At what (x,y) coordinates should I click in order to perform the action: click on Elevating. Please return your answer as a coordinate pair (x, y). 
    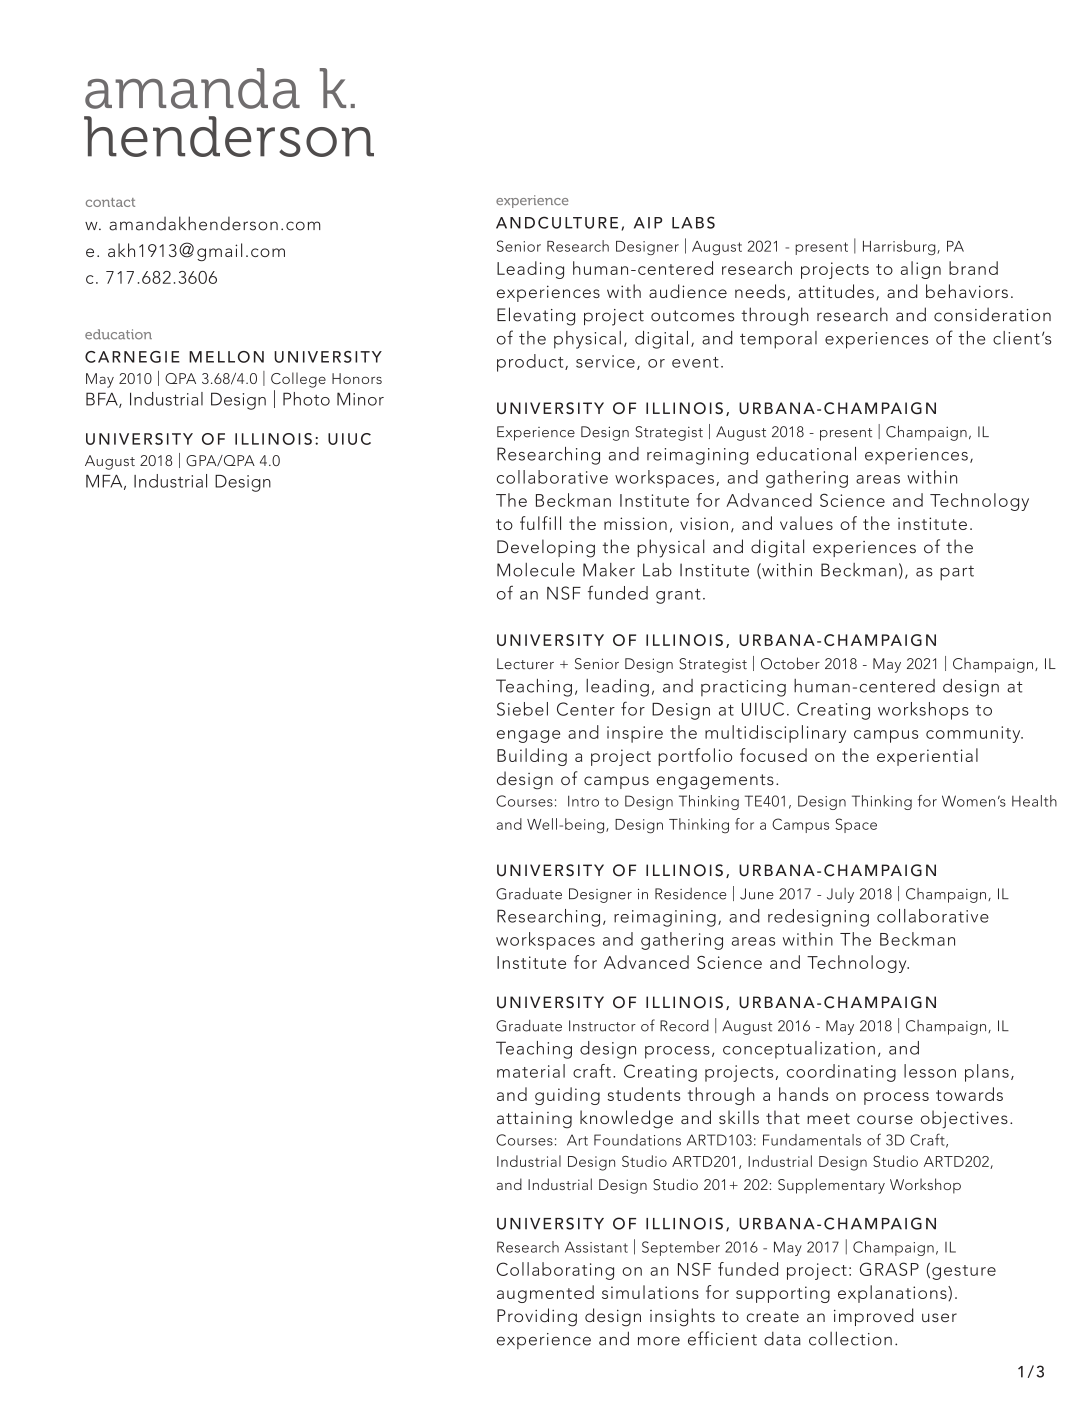
    Looking at the image, I should click on (536, 316).
